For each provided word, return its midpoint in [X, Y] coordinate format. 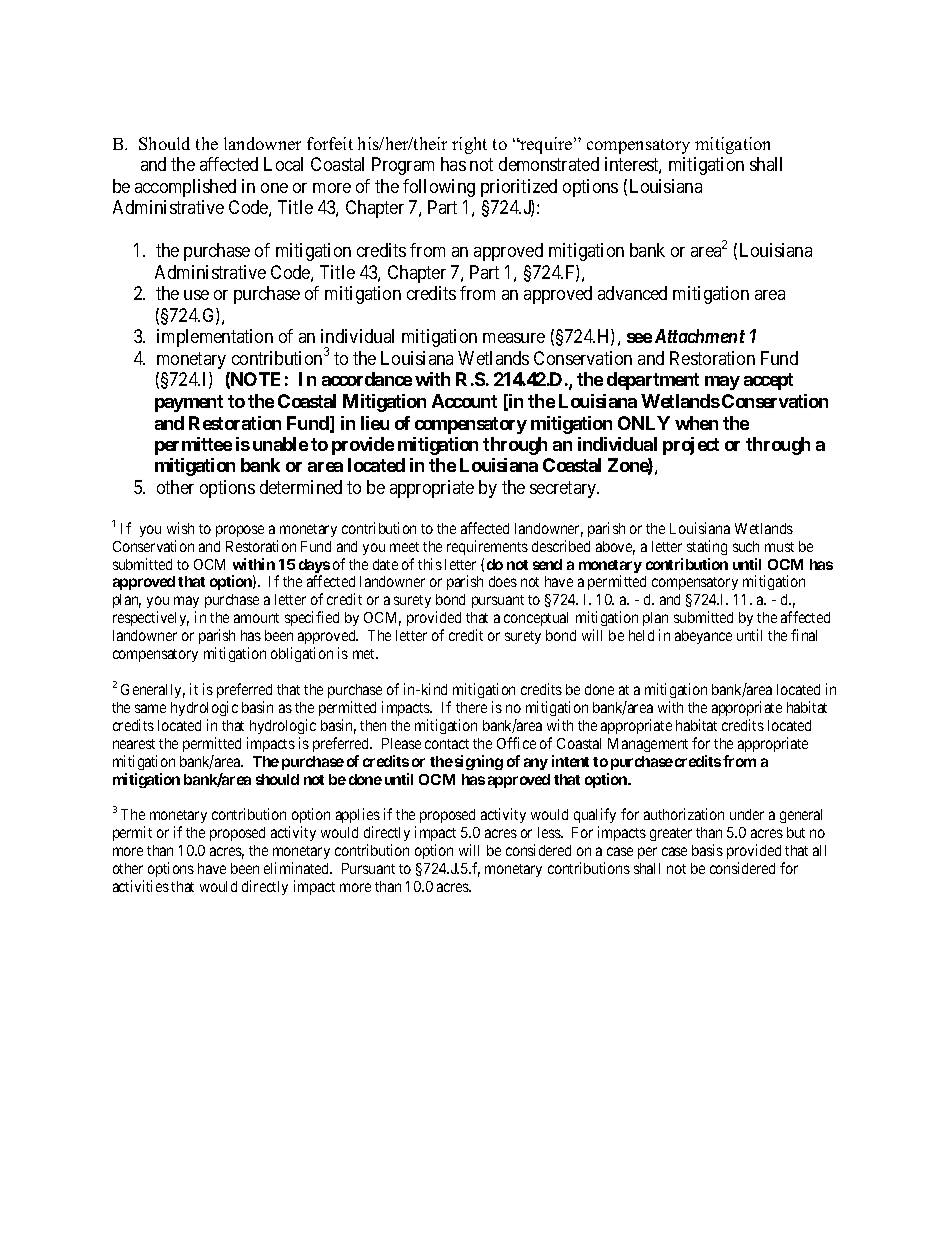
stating [707, 547]
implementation [215, 338]
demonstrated [549, 164]
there [471, 707]
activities [141, 886]
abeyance [703, 637]
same [150, 708]
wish [180, 528]
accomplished [185, 188]
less [550, 832]
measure [514, 338]
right [469, 145]
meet [404, 547]
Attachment [700, 336]
